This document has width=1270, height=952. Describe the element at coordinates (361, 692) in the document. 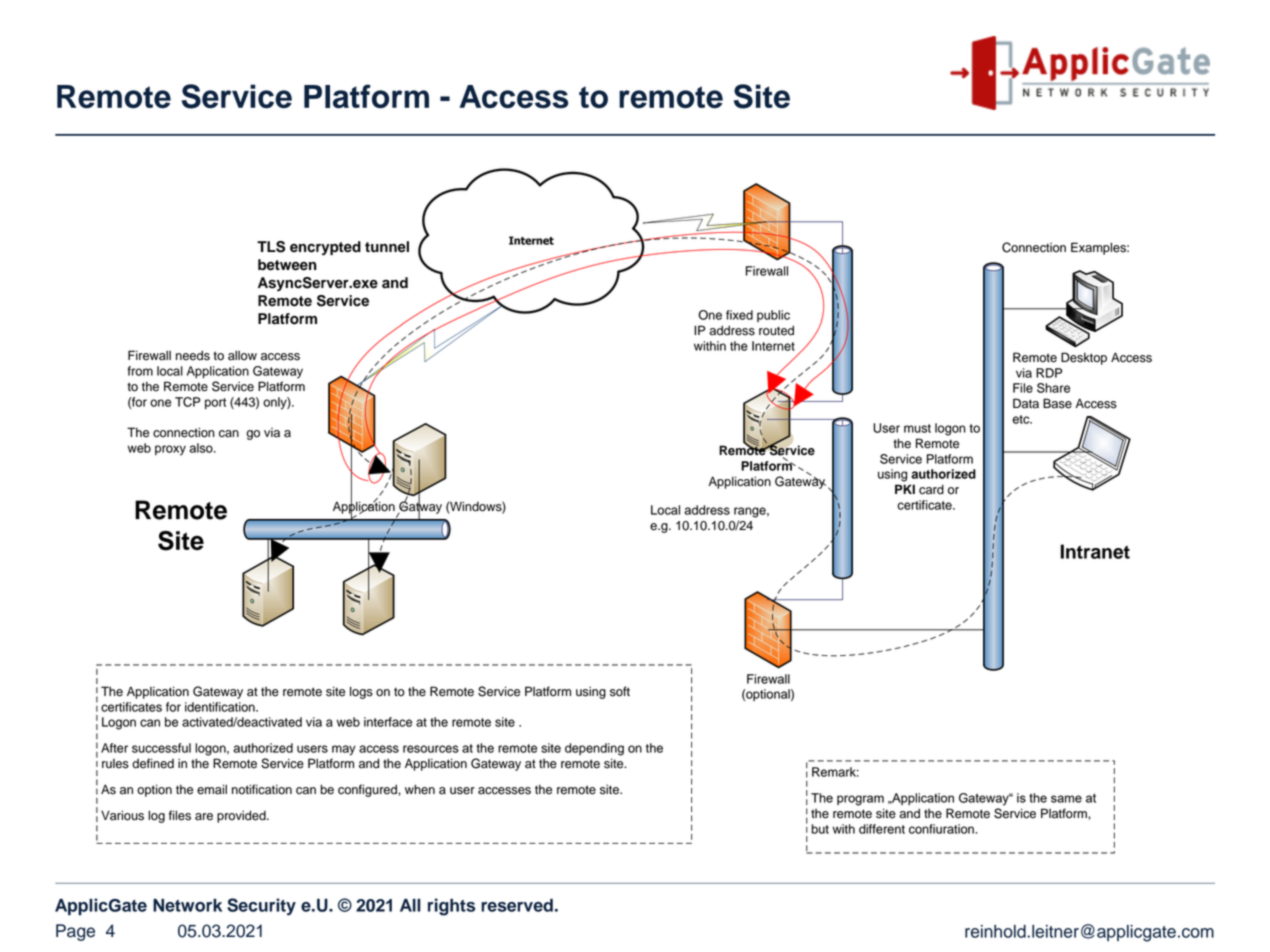

I see `logs` at that location.
